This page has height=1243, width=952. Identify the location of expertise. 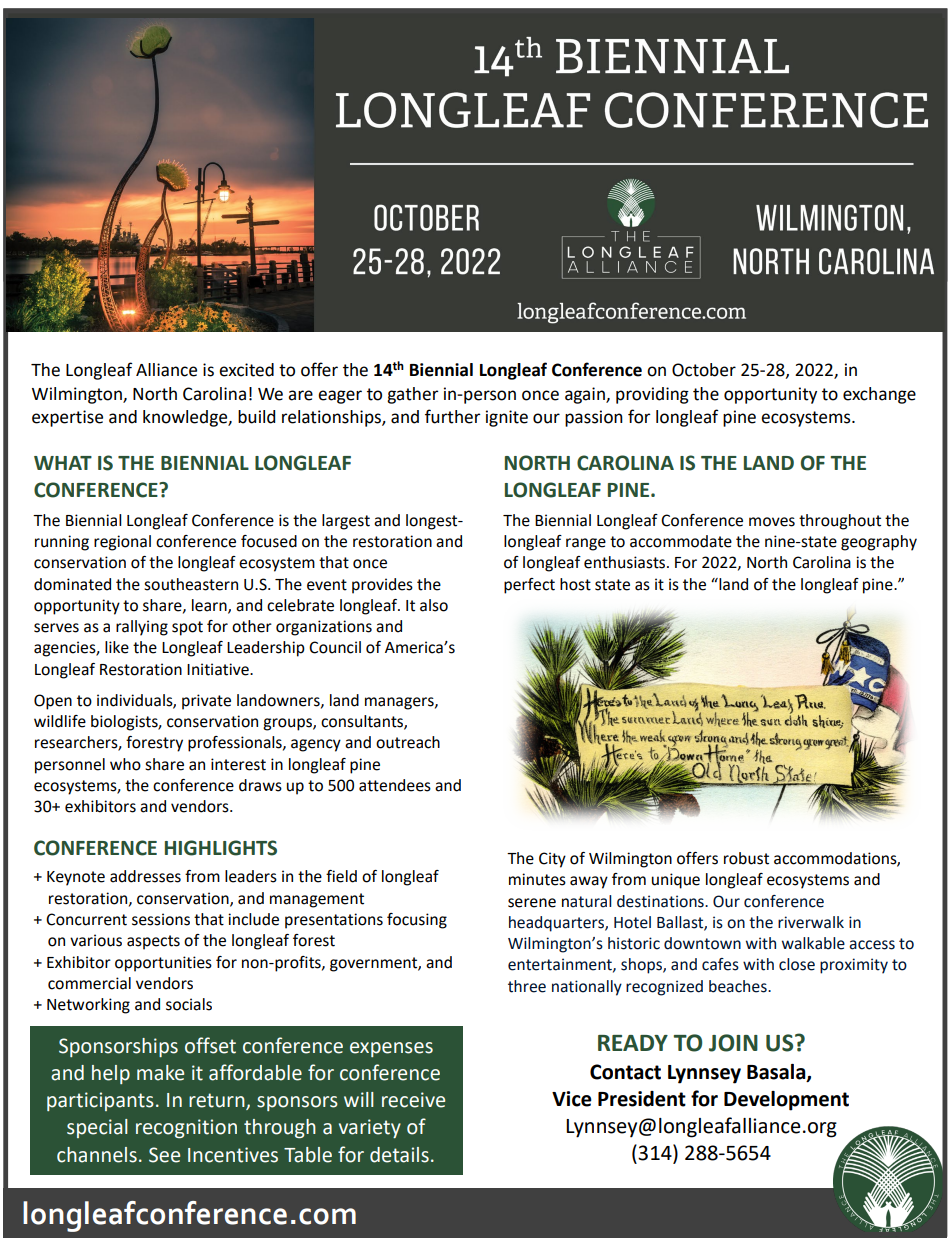
(67, 418).
